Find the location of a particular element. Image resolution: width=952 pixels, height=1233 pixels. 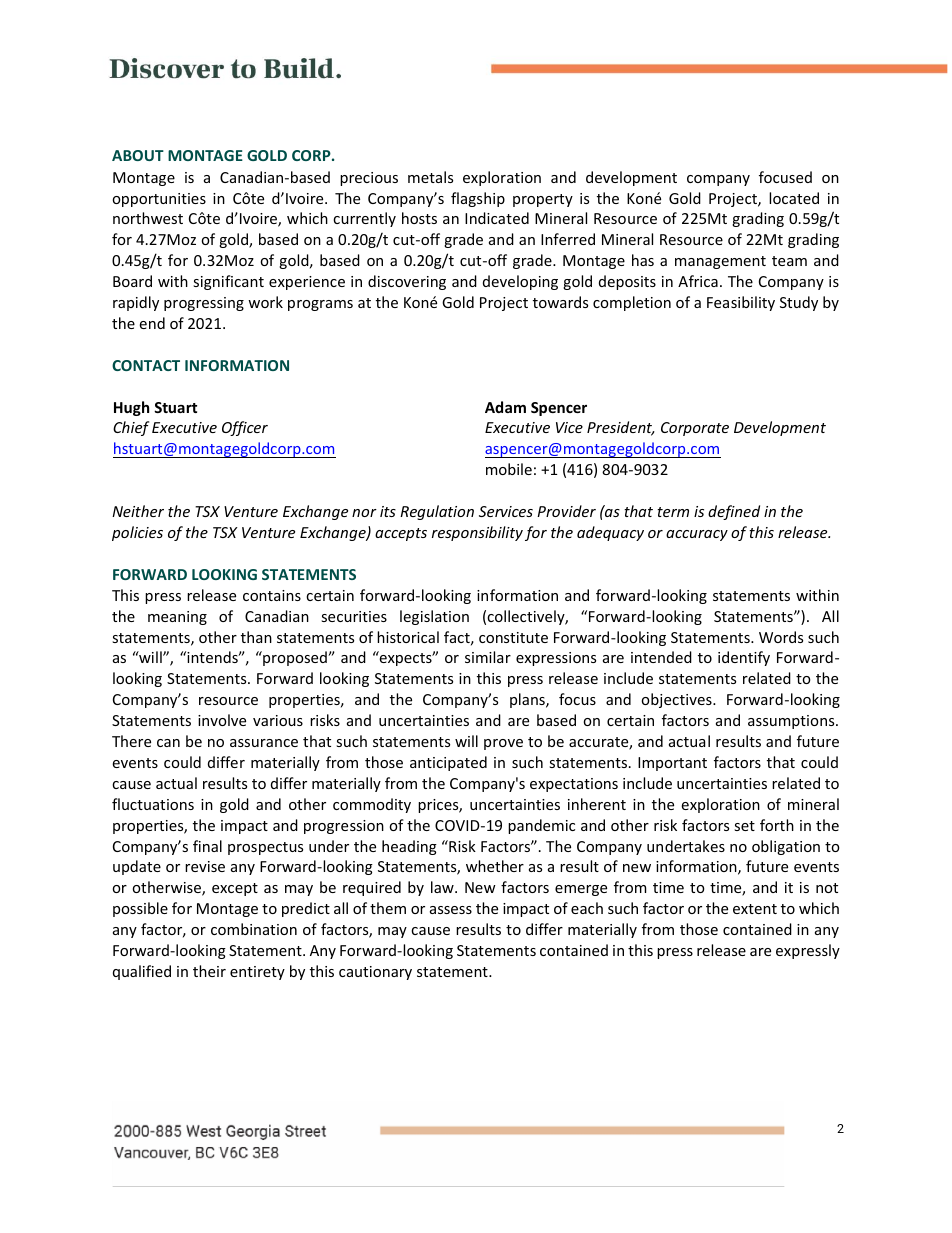

their is located at coordinates (209, 971).
